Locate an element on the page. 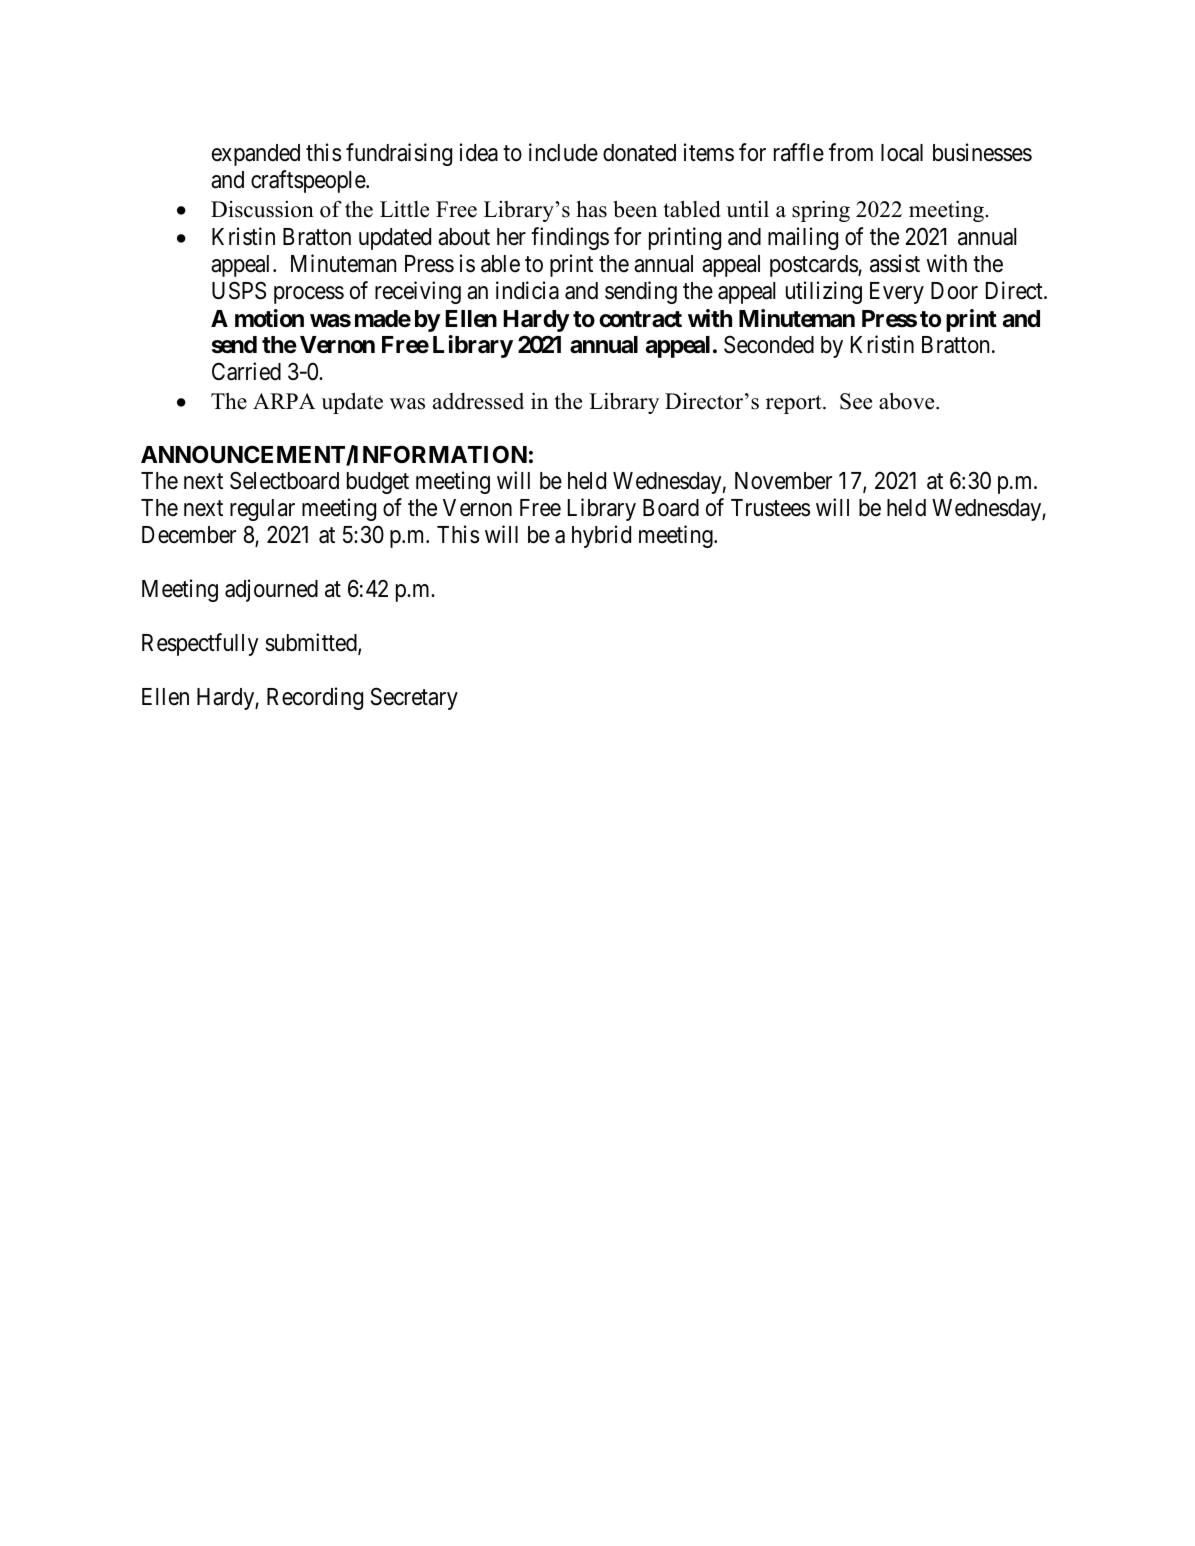 The height and width of the image is (1546, 1195). See is located at coordinates (856, 401).
